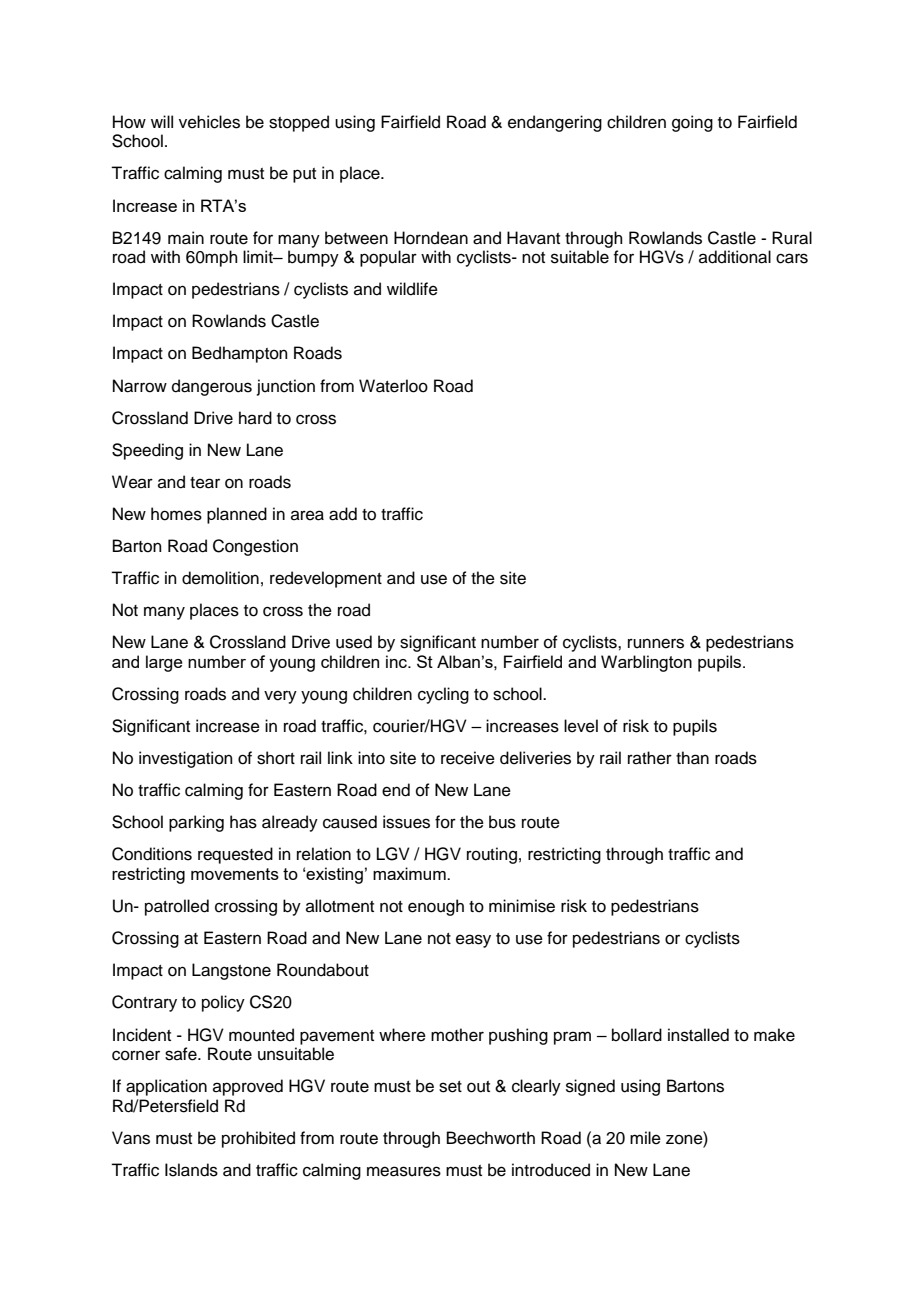 The height and width of the screenshot is (1308, 924). I want to click on set, so click(450, 1087).
